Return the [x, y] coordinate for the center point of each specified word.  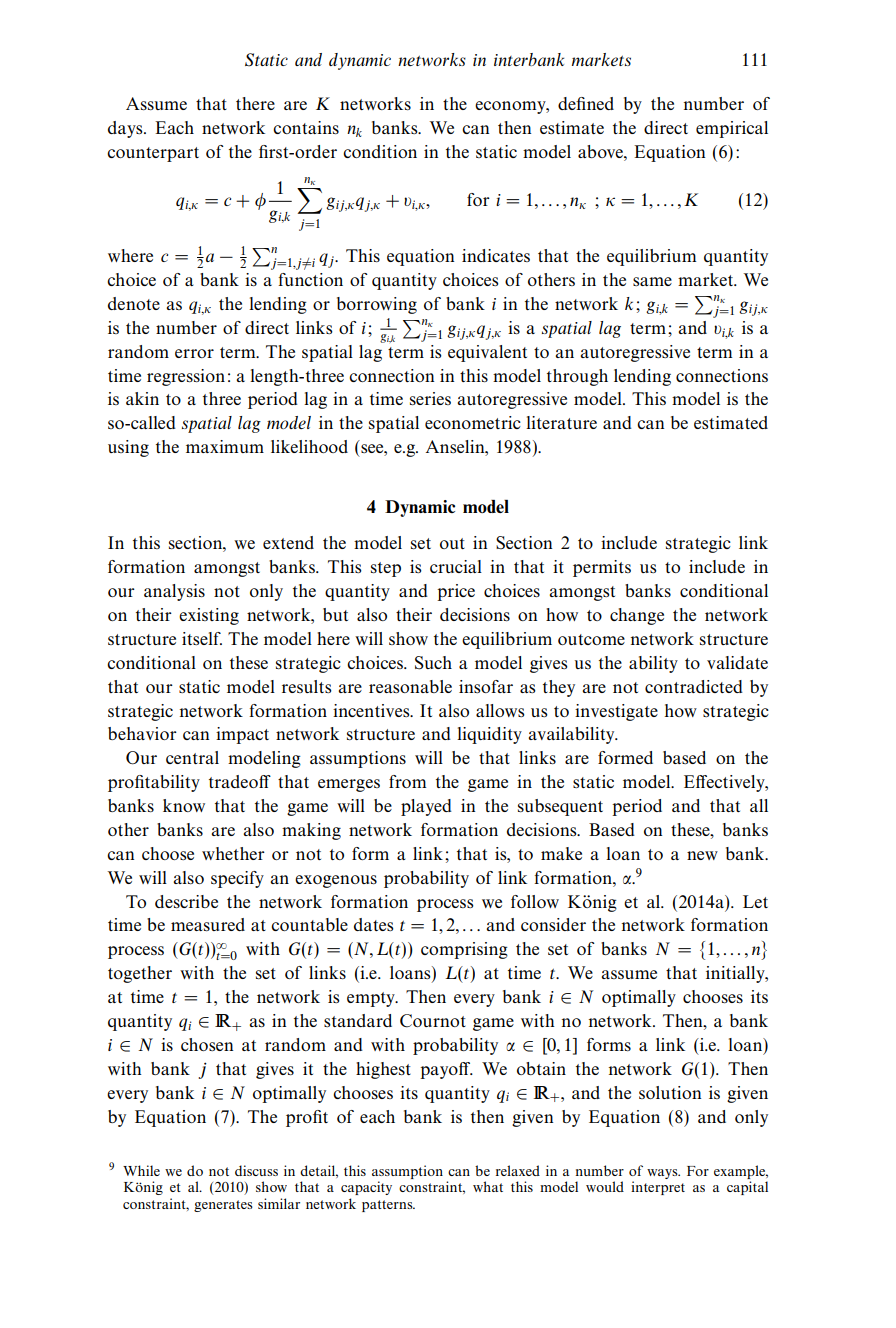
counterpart [153, 154]
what [488, 1186]
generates [223, 1206]
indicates [496, 255]
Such [433, 663]
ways [663, 1174]
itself [202, 638]
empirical [732, 129]
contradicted [694, 686]
